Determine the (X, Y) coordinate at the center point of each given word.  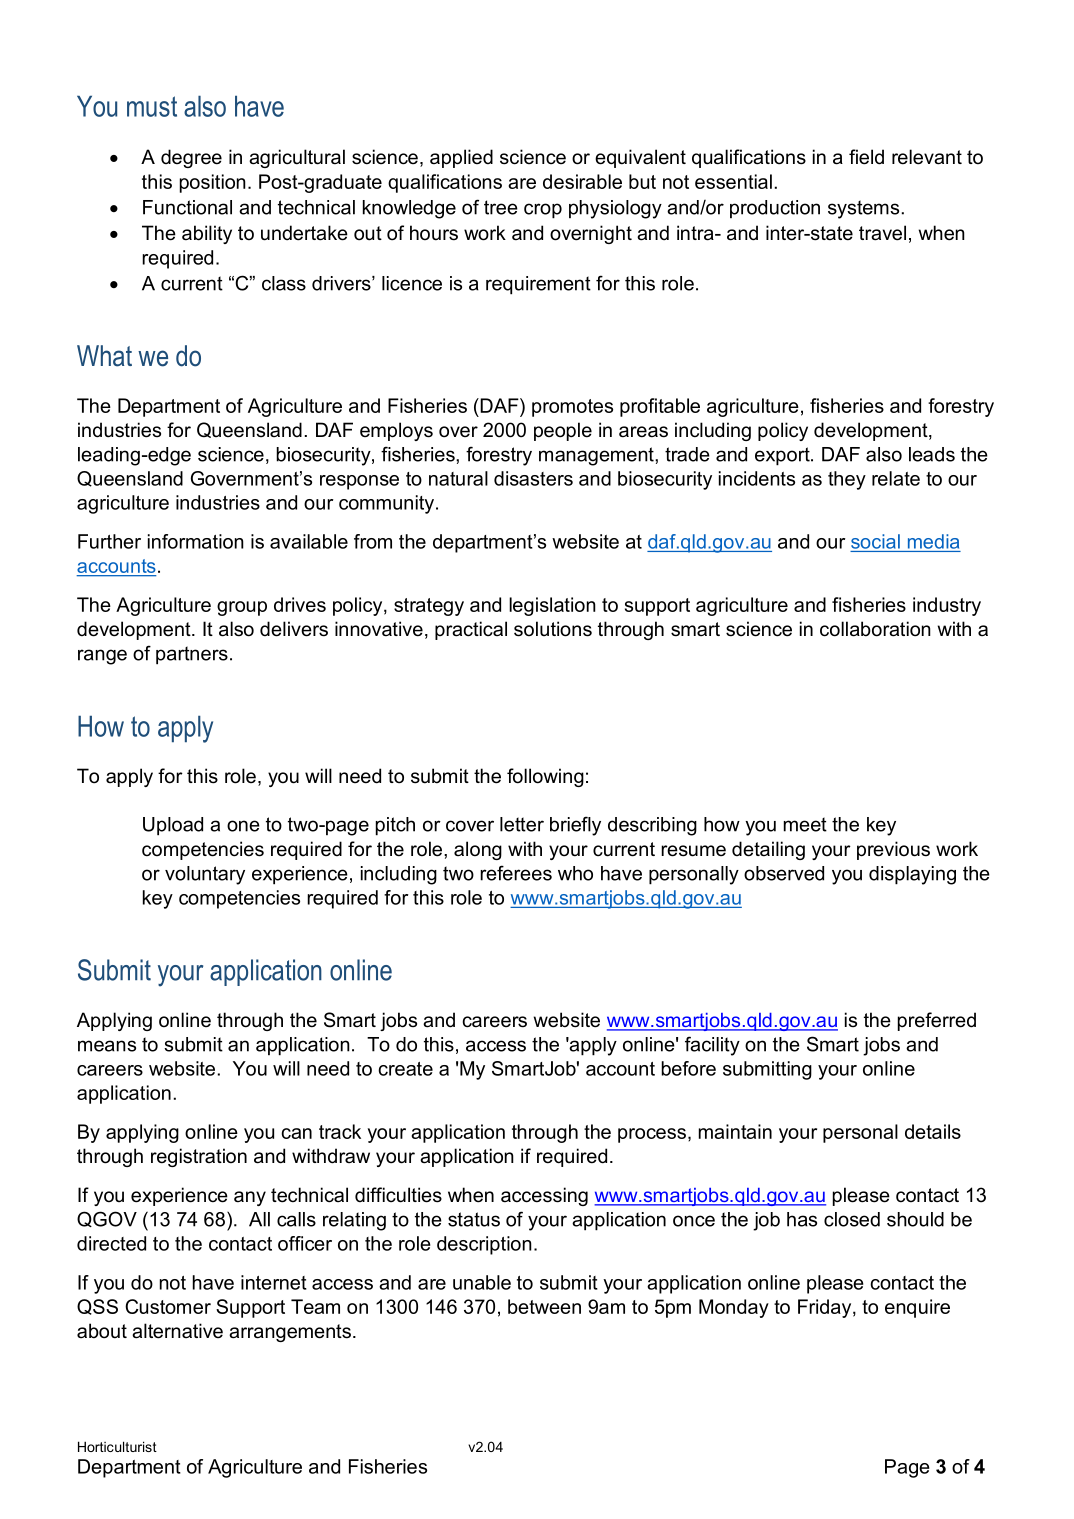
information (196, 541)
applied (461, 158)
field (866, 157)
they (847, 480)
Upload (173, 826)
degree (191, 158)
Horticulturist (117, 1446)
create (405, 1069)
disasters (533, 478)
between (544, 1306)
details (933, 1131)
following (545, 777)
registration (199, 1157)
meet (805, 824)
